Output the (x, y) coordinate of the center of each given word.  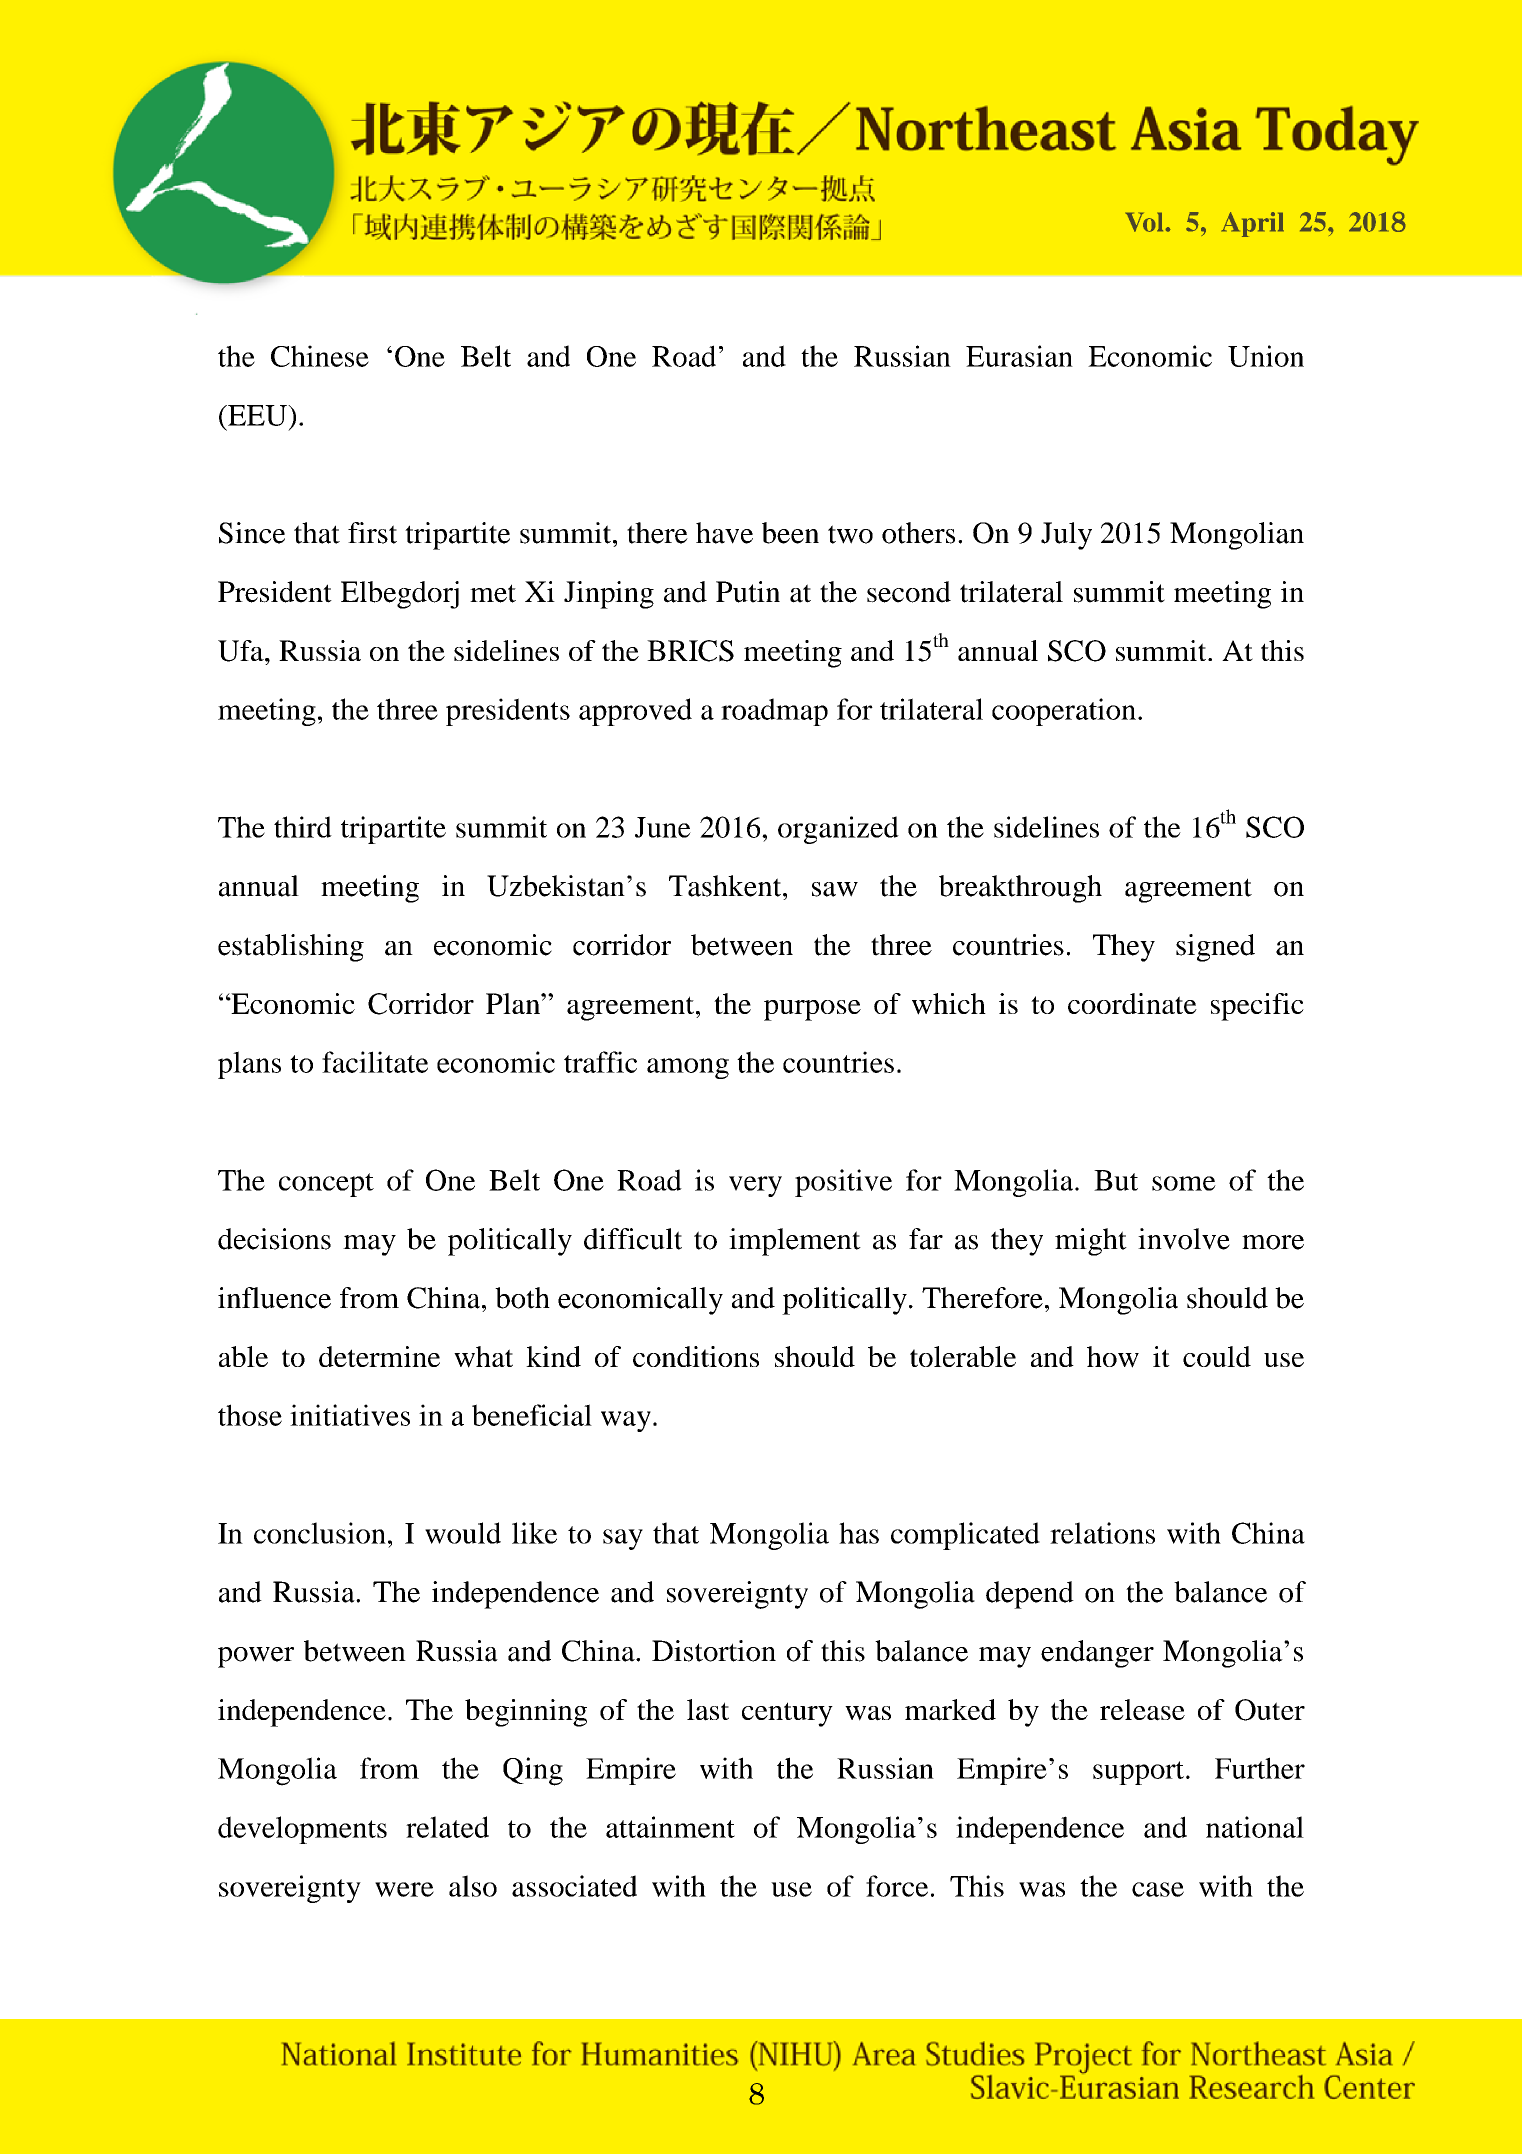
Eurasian (1019, 356)
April (1252, 224)
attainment (670, 1827)
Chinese (320, 356)
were (404, 1889)
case (1158, 1889)
